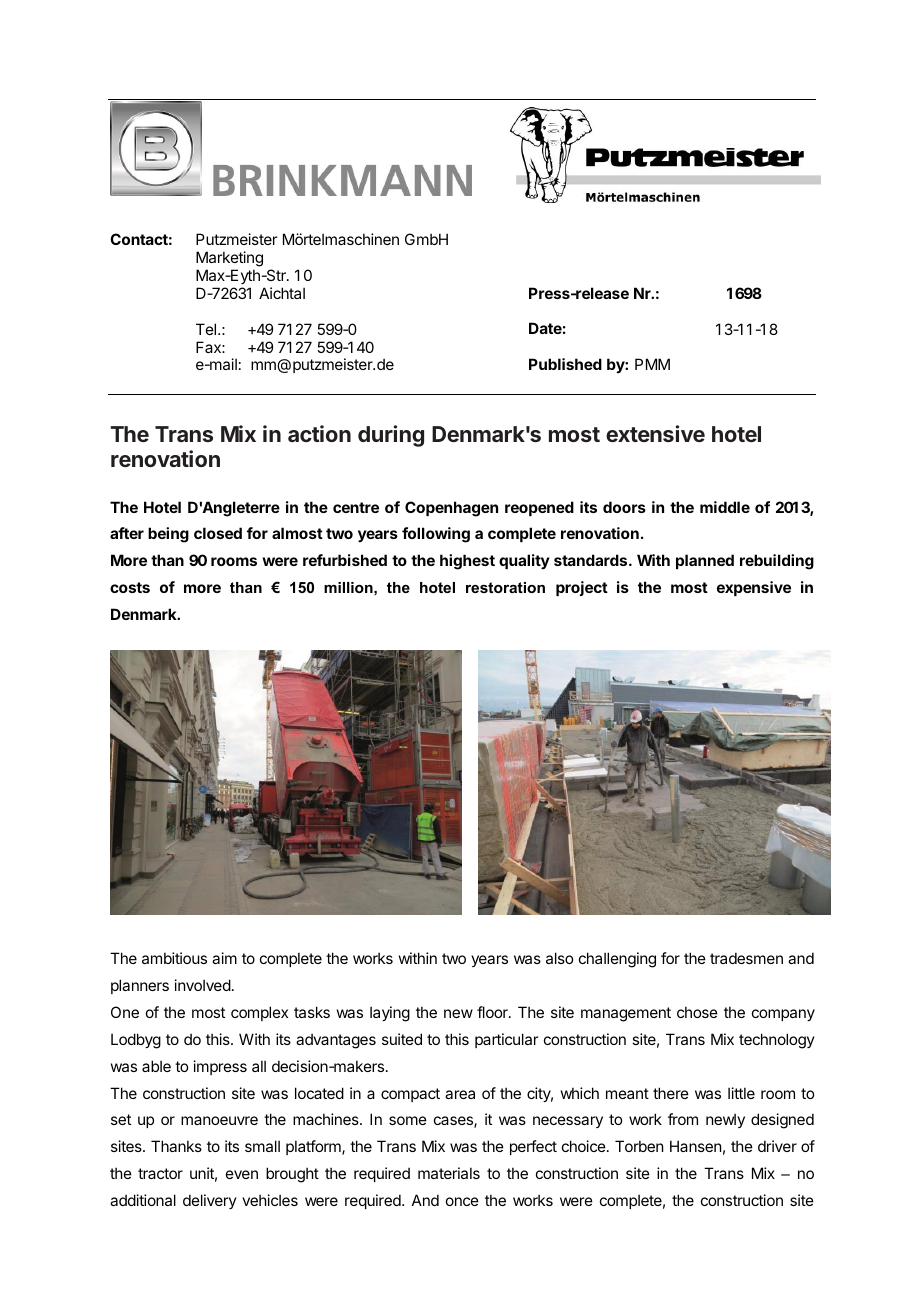  What do you see at coordinates (203, 985) in the screenshot?
I see `involved` at bounding box center [203, 985].
